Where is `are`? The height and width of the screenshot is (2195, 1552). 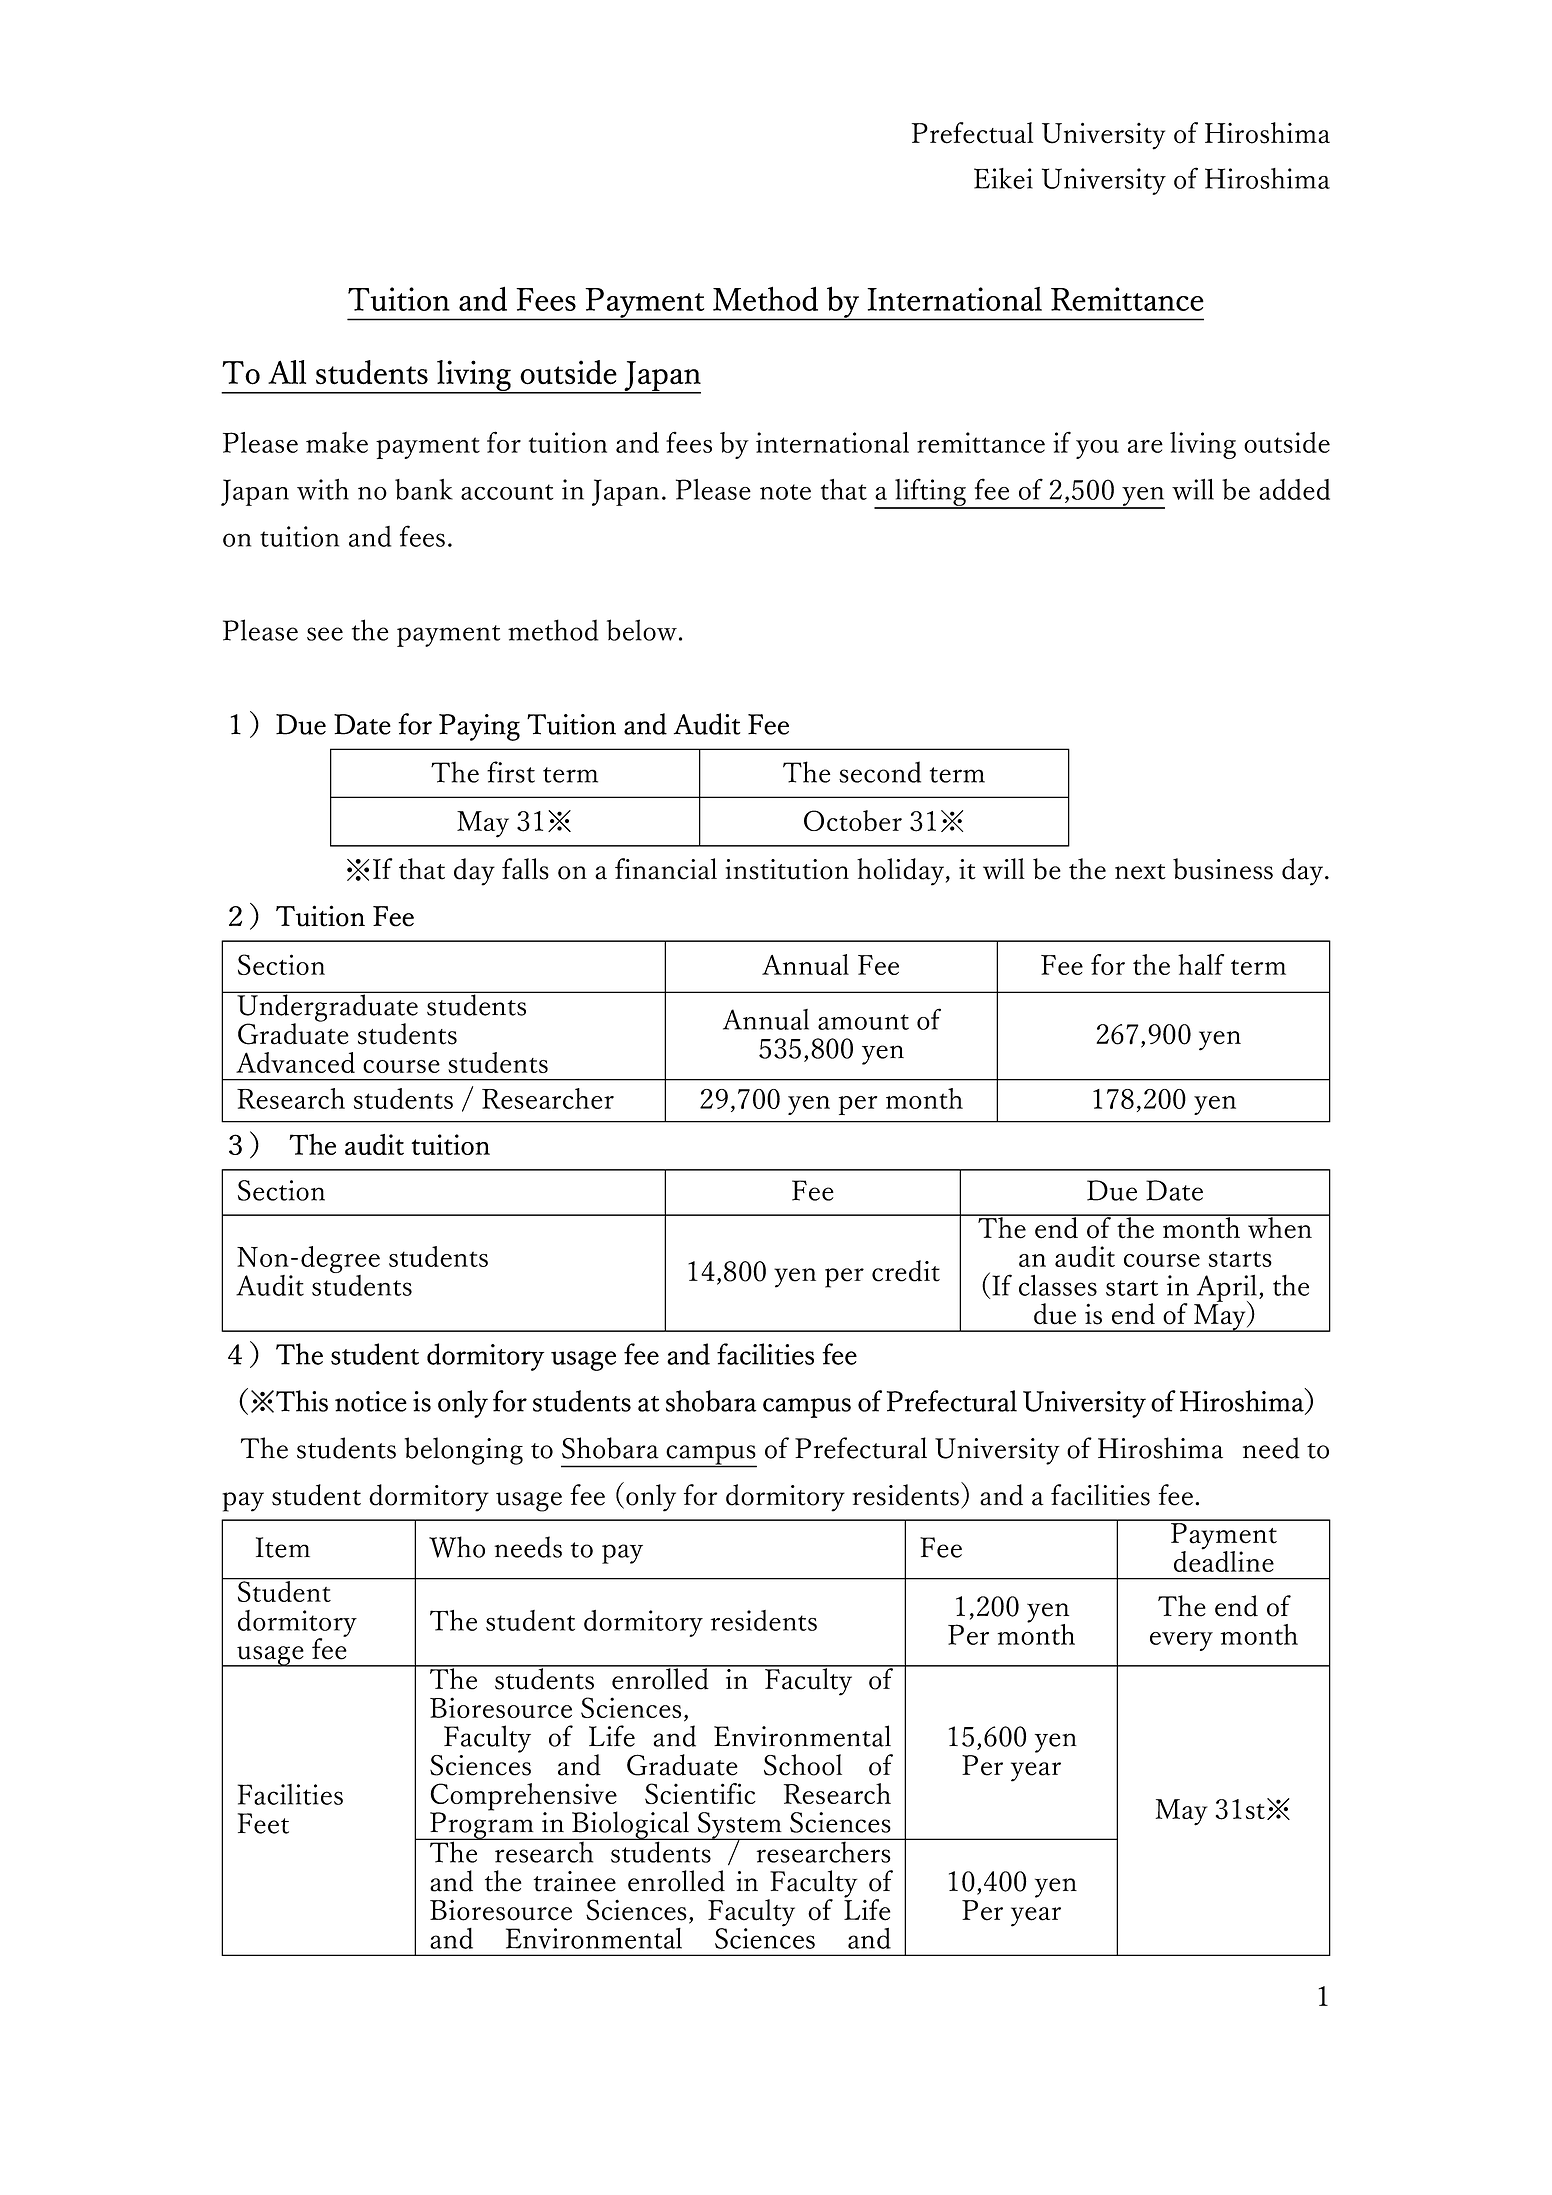
are is located at coordinates (1145, 446).
